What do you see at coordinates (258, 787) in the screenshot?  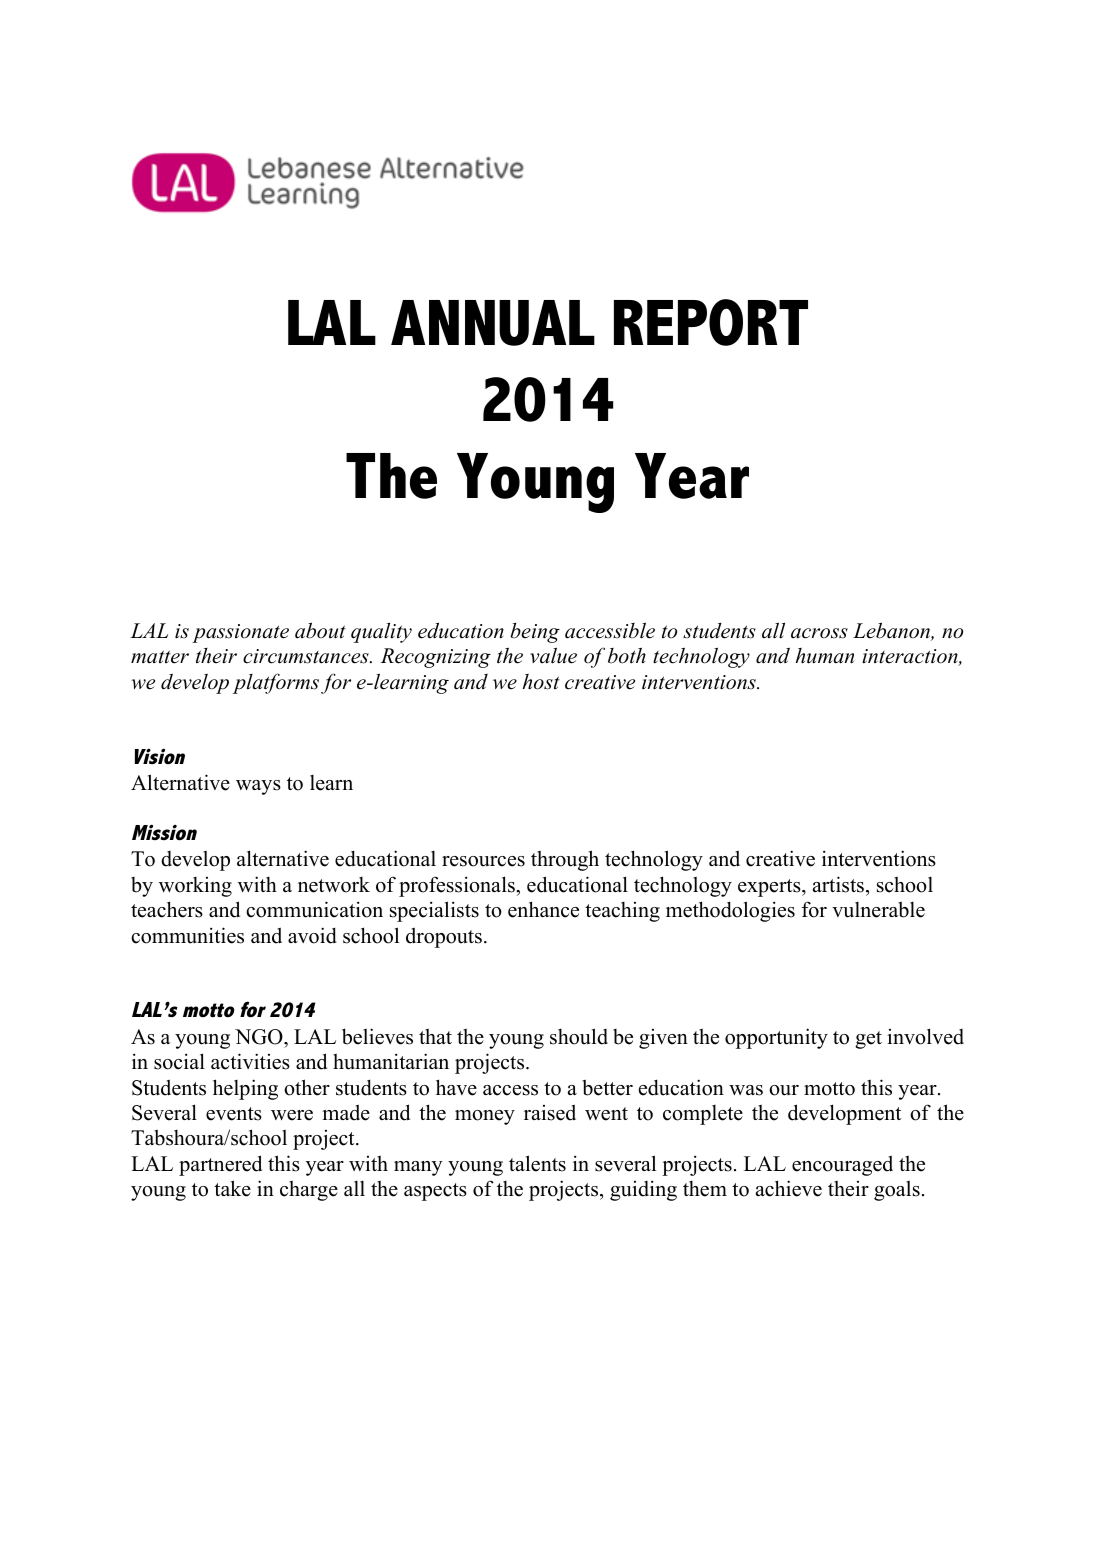 I see `ways` at bounding box center [258, 787].
